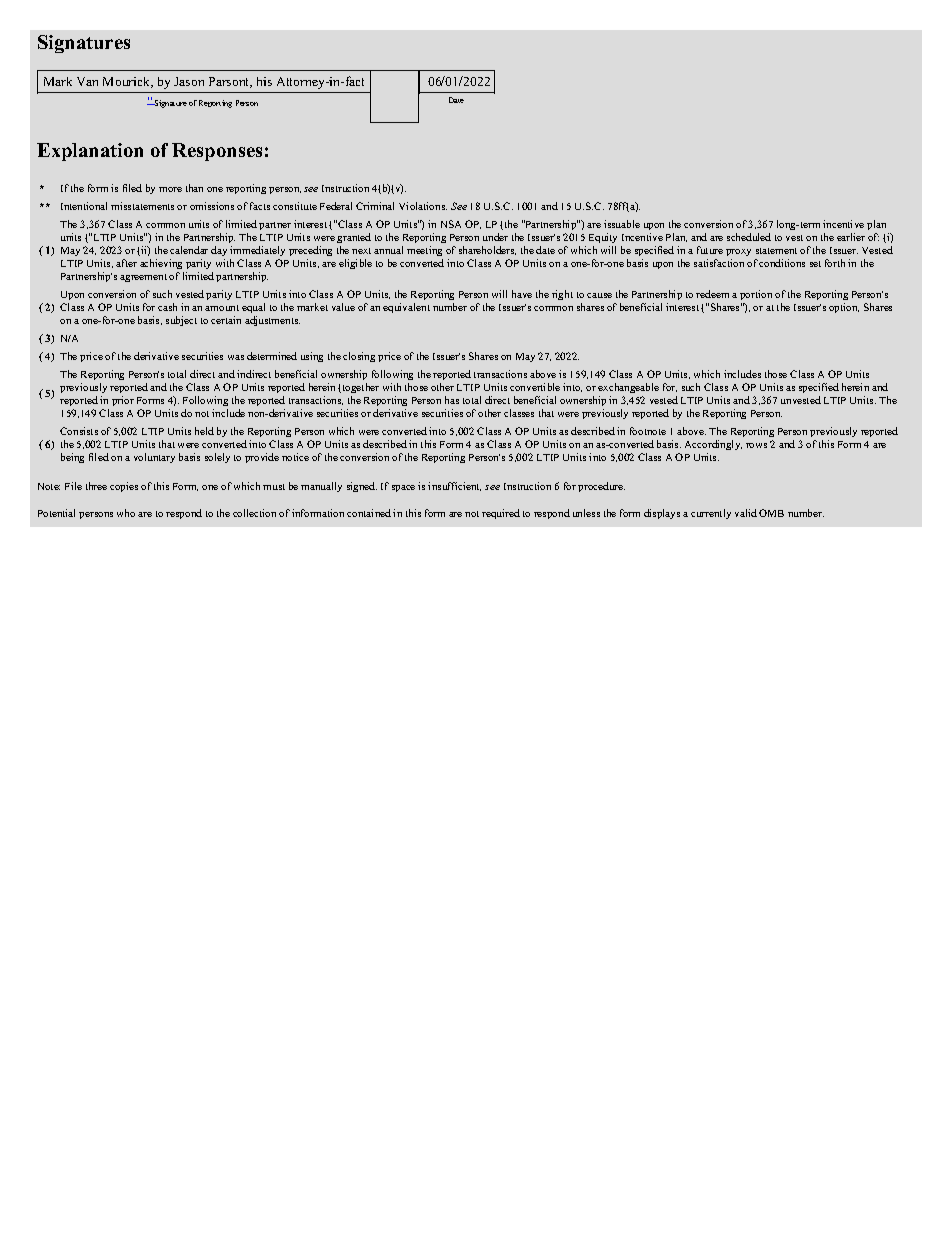 The width and height of the screenshot is (952, 1233). What do you see at coordinates (628, 388) in the screenshot?
I see `exchangeable` at bounding box center [628, 388].
